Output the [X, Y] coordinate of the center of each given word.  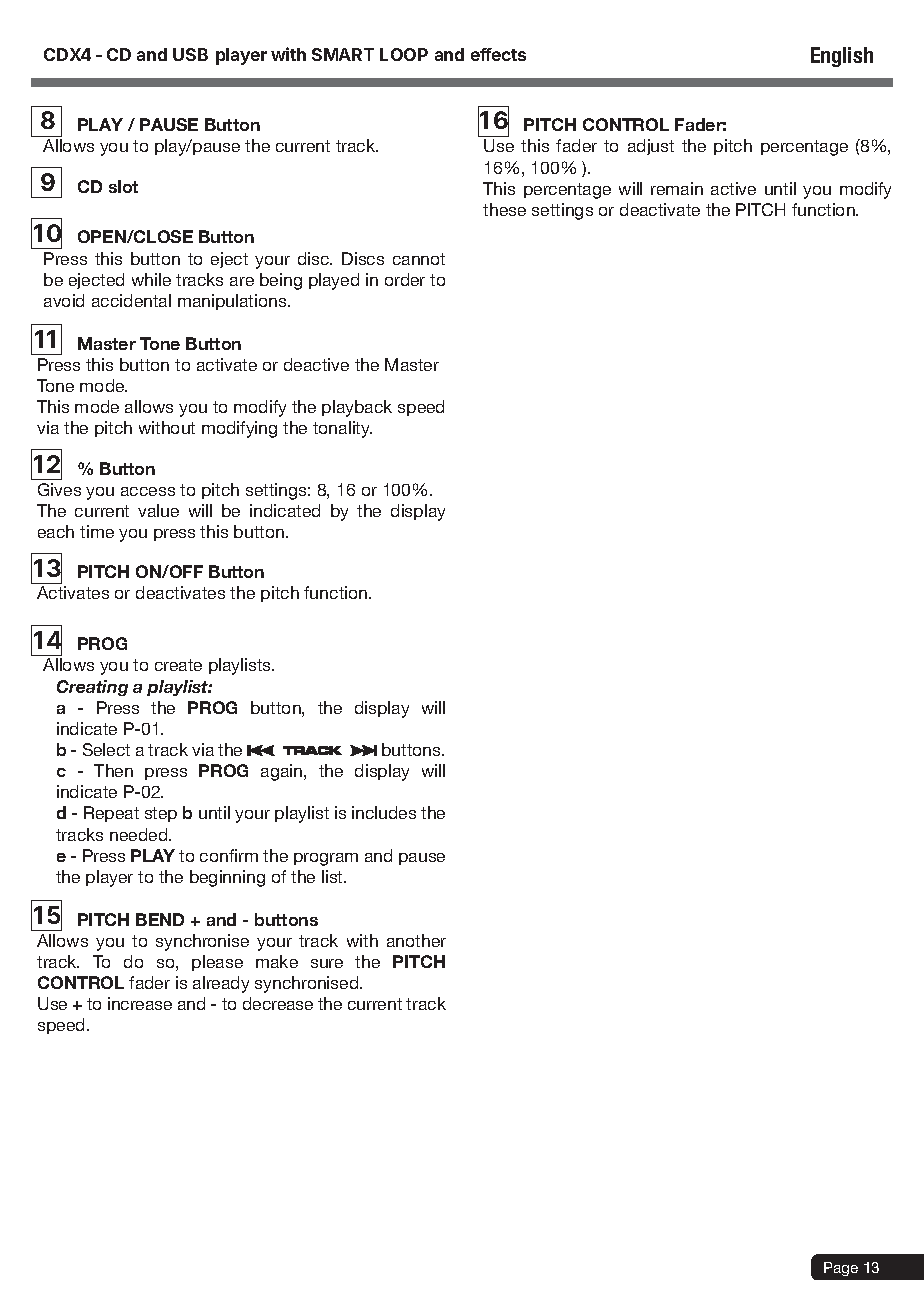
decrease [278, 1003]
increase [140, 1003]
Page [841, 1269]
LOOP [404, 54]
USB [190, 54]
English [842, 57]
